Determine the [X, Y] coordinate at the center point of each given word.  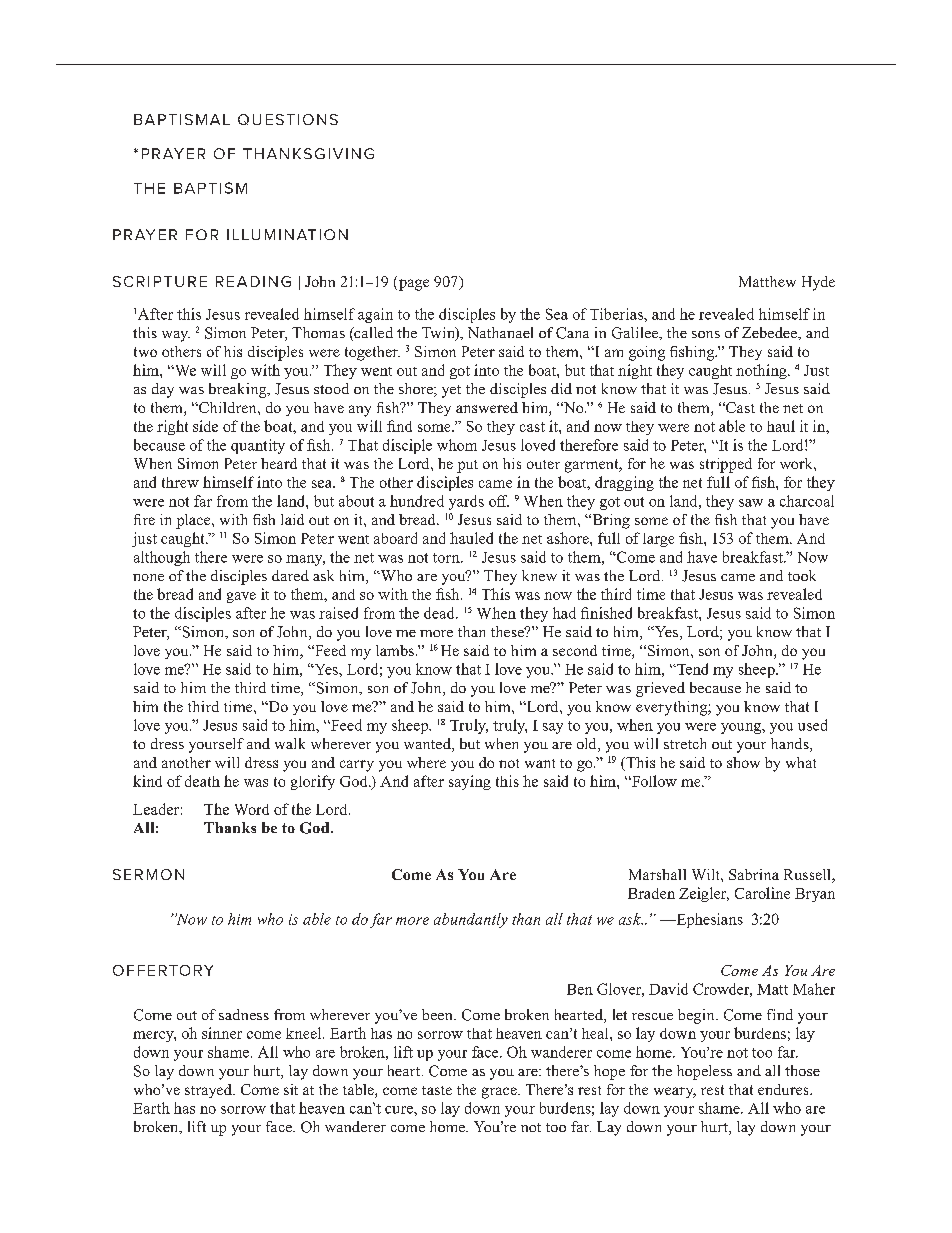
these [509, 631]
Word [252, 809]
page [412, 285]
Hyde [818, 283]
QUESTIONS [288, 119]
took [802, 575]
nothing [762, 371]
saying [470, 782]
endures [784, 1089]
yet [451, 391]
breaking [239, 390]
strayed [209, 1091]
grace [500, 1093]
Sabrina [754, 874]
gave [241, 597]
